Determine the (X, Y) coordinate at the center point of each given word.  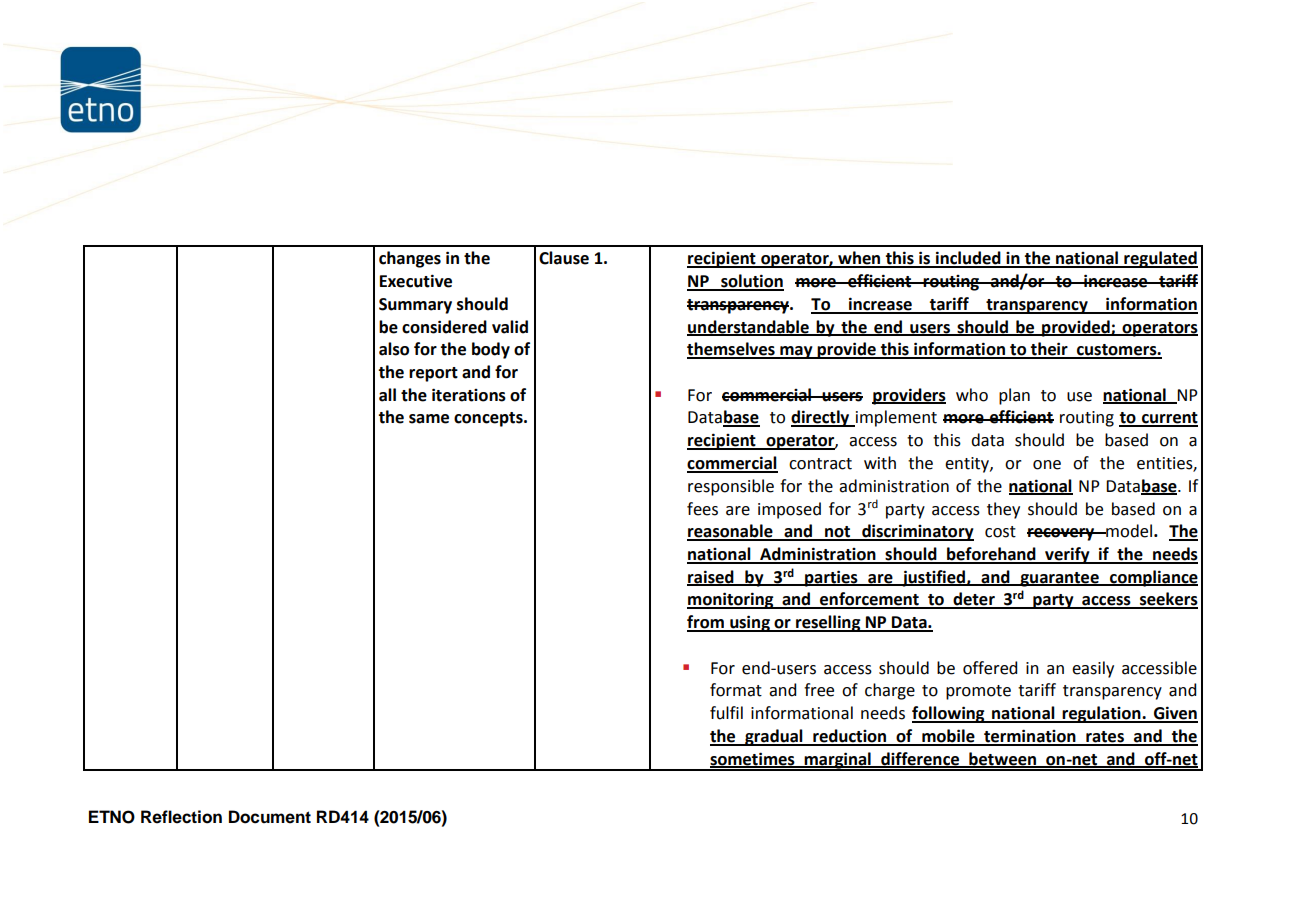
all (387, 395)
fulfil (726, 713)
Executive (416, 281)
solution (751, 282)
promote (978, 692)
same (429, 419)
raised (711, 577)
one (1047, 465)
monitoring (731, 600)
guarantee (1059, 579)
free (819, 690)
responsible (731, 487)
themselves (732, 350)
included (968, 259)
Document (270, 817)
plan (1014, 396)
